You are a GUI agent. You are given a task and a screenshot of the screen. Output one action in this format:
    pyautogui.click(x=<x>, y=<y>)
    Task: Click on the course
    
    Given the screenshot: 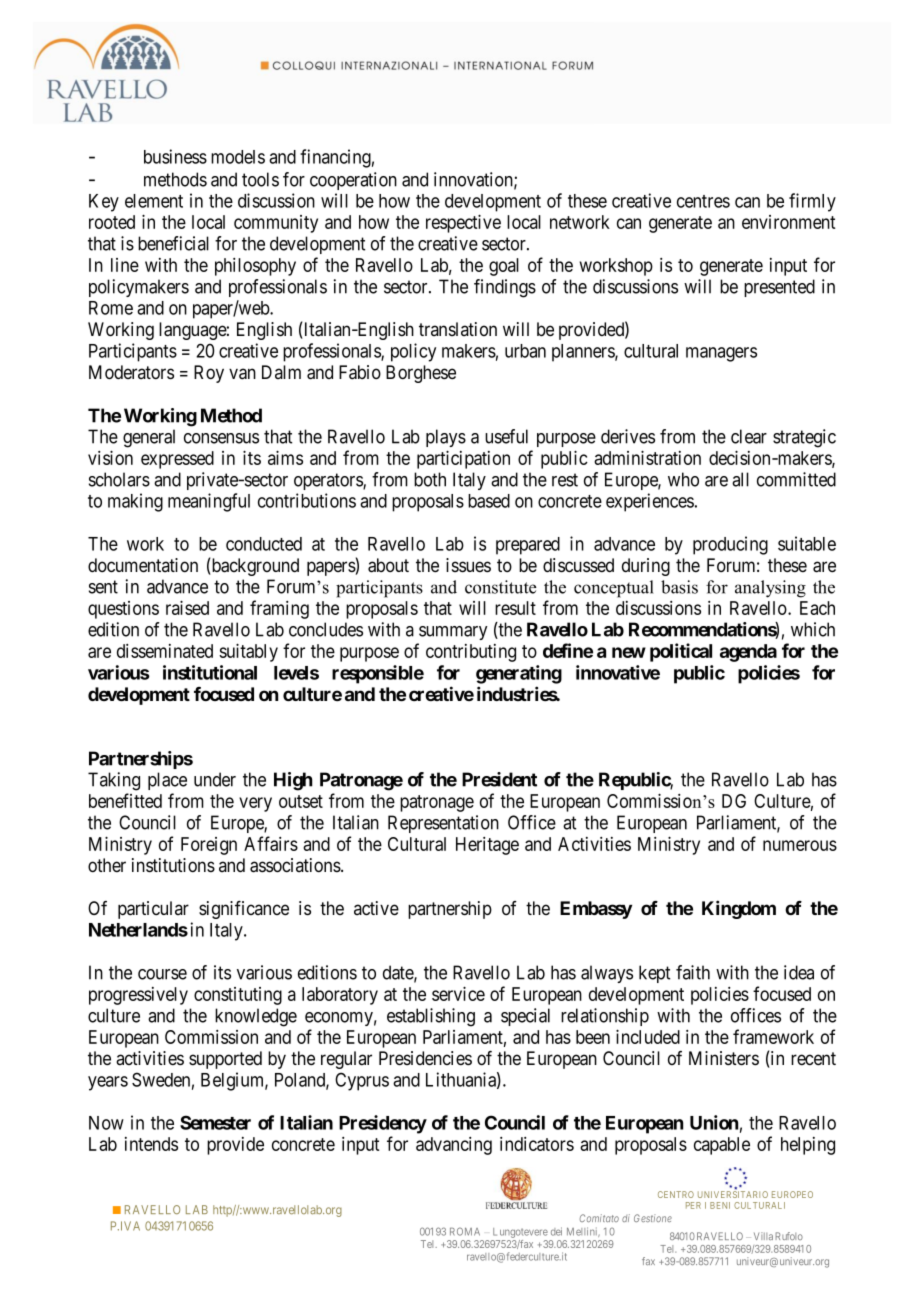 What is the action you would take?
    pyautogui.click(x=162, y=974)
